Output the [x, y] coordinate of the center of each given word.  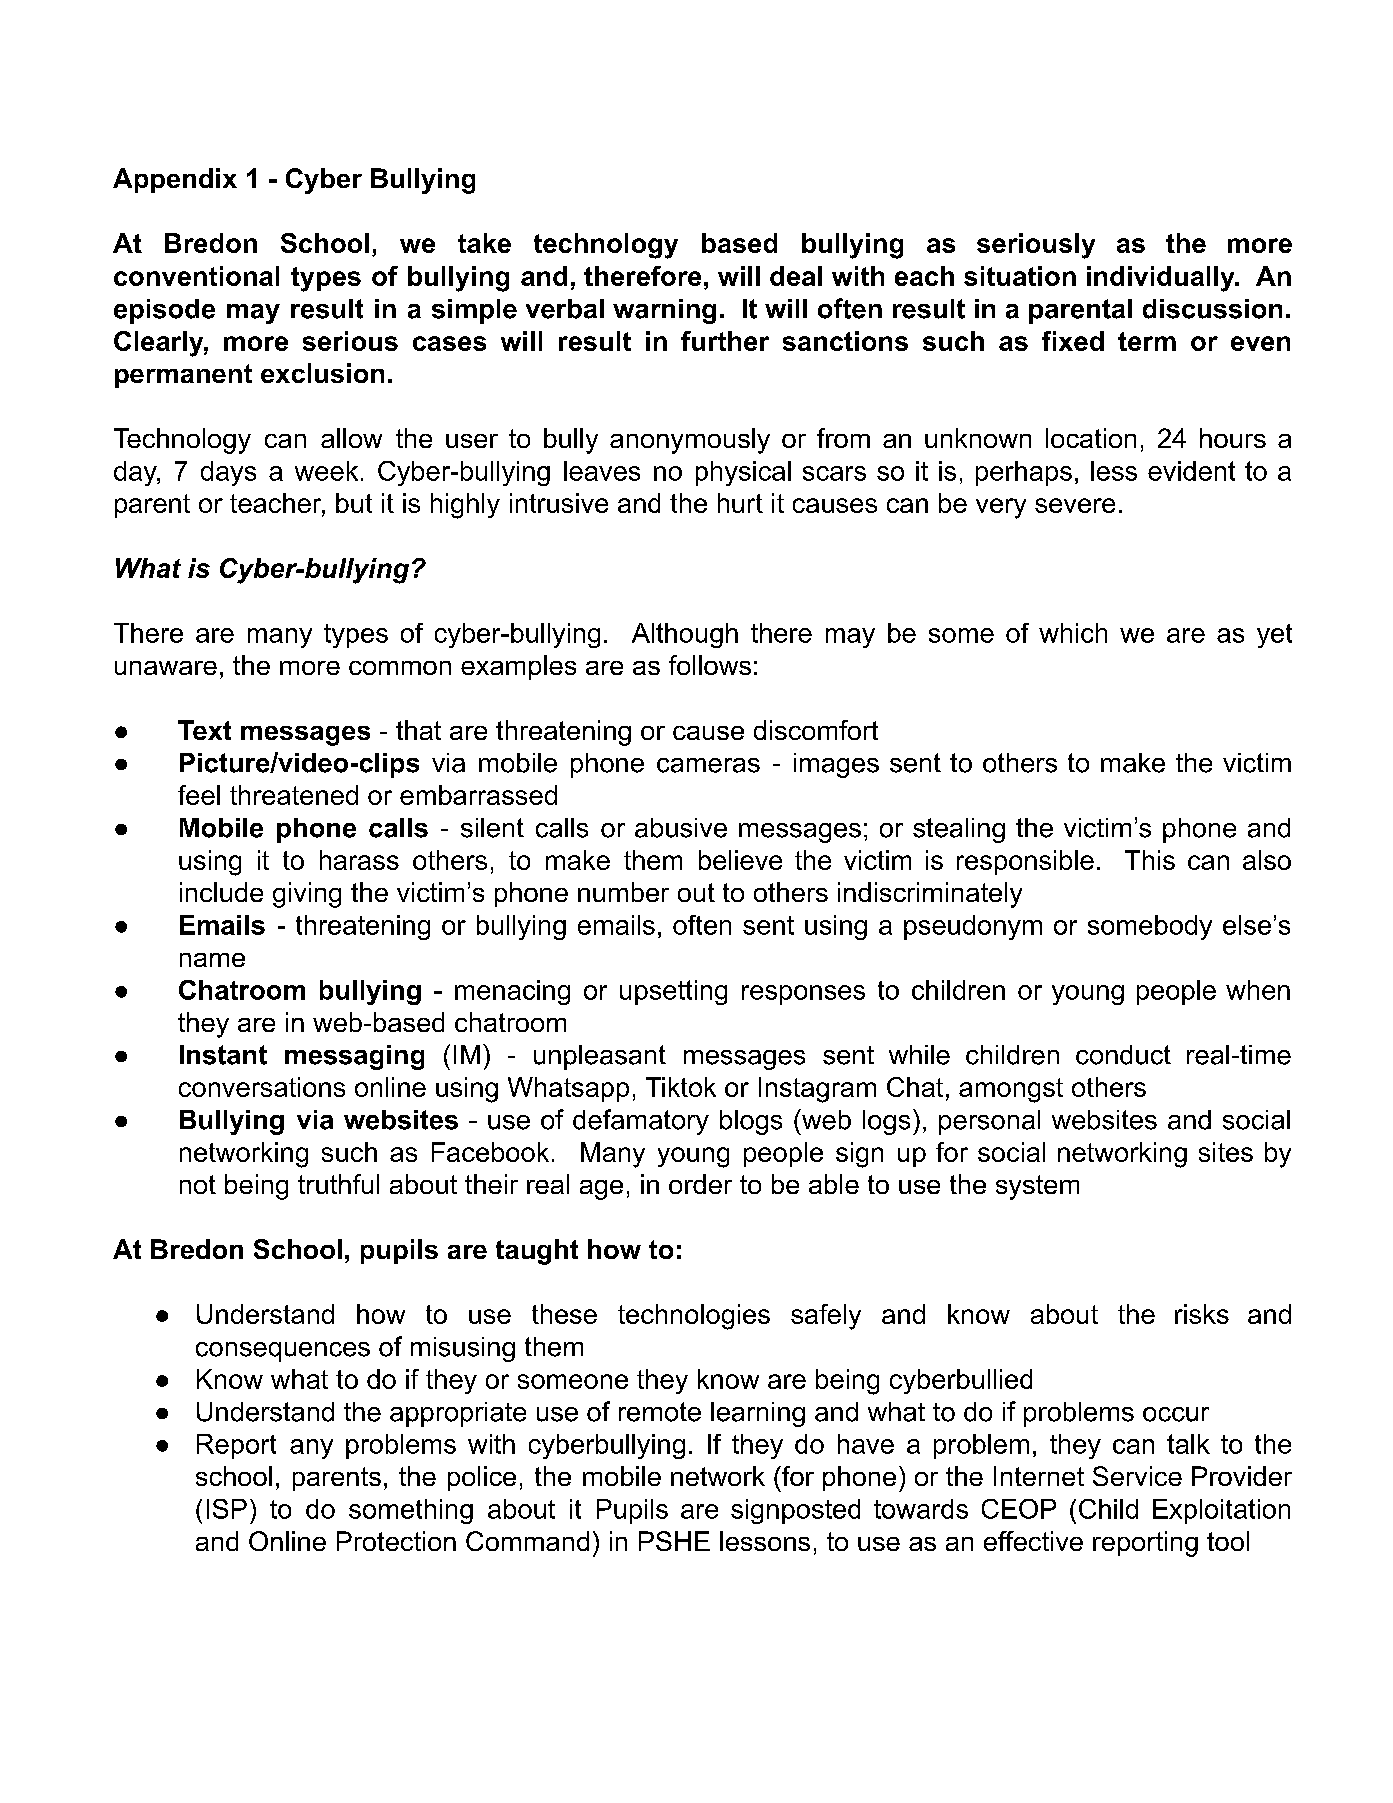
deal [796, 276]
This [1150, 860]
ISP [227, 1509]
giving [307, 895]
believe [740, 860]
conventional [196, 276]
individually [1162, 279]
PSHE [674, 1541]
